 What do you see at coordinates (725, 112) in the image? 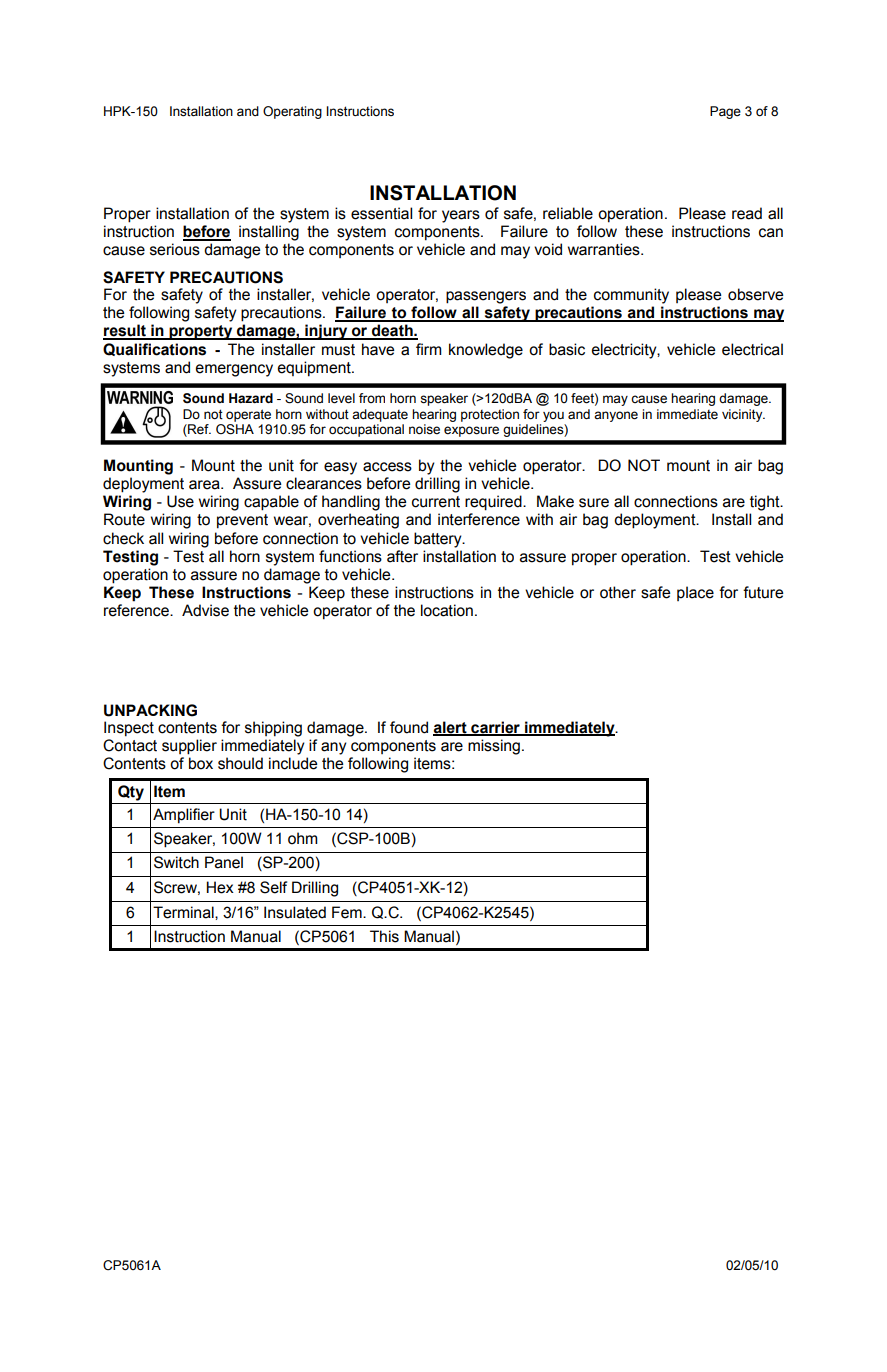
I see `Page` at bounding box center [725, 112].
